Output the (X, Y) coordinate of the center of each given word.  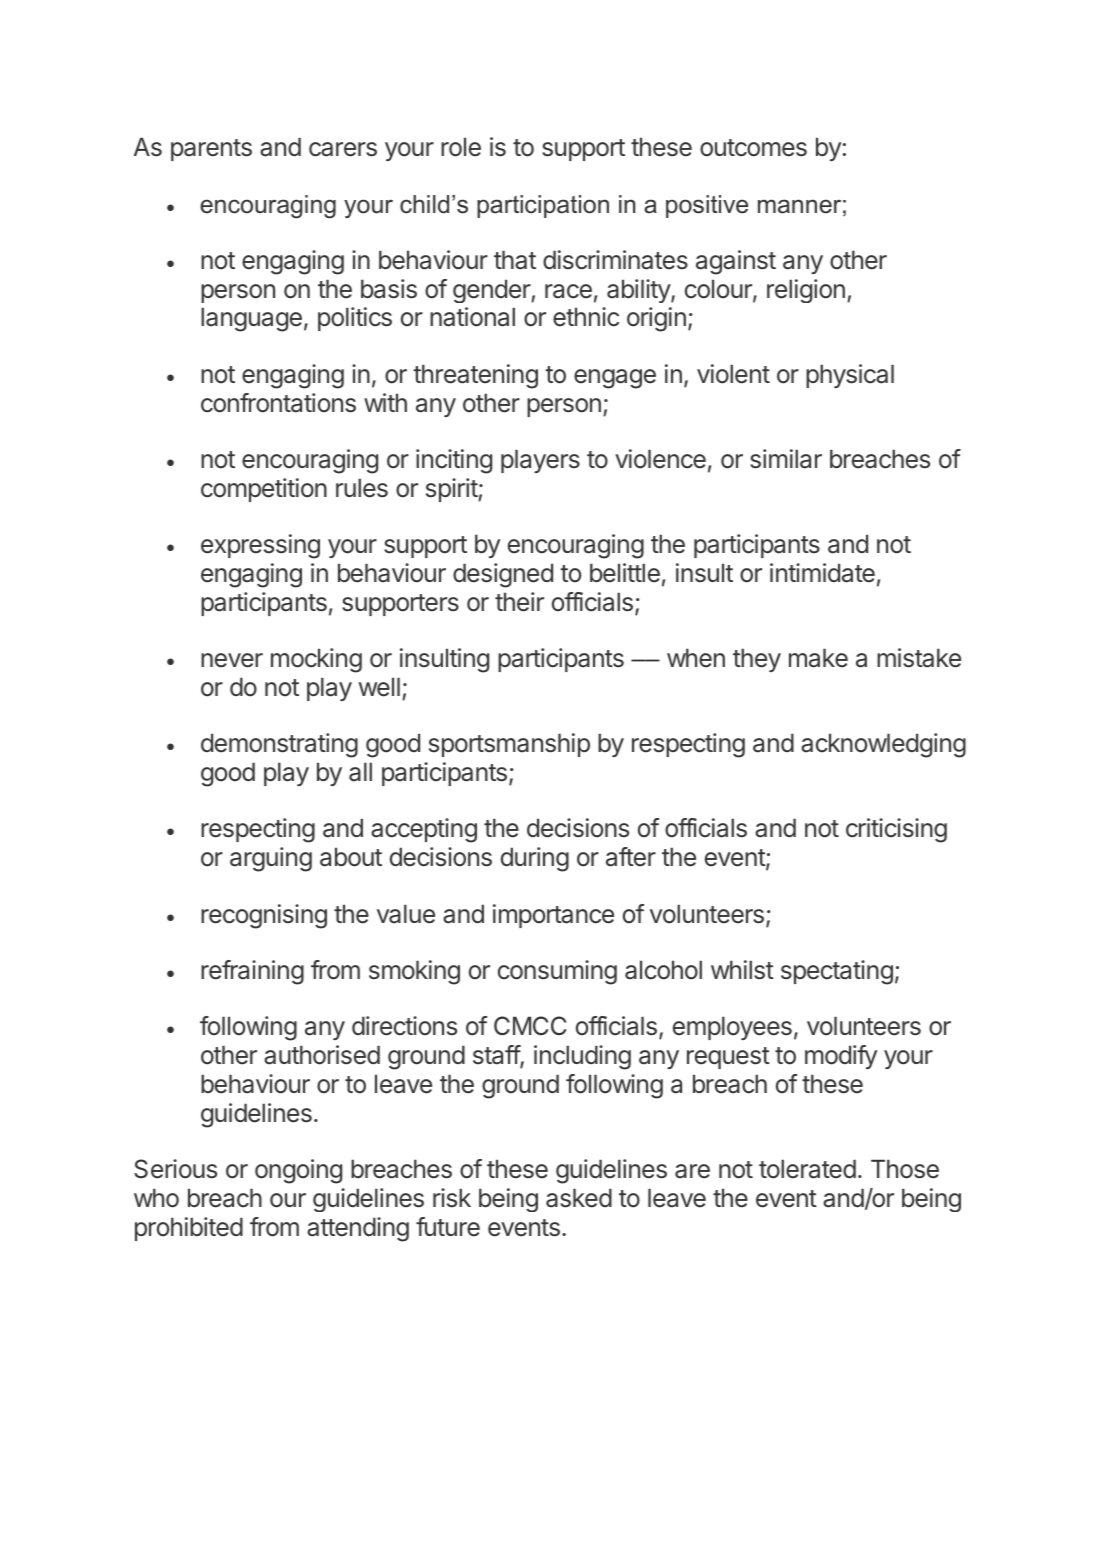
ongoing (298, 1171)
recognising (264, 916)
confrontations (278, 403)
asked (579, 1198)
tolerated (807, 1169)
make (818, 658)
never (232, 660)
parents (211, 150)
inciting (454, 461)
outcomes (753, 148)
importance (553, 916)
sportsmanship (509, 745)
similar (786, 459)
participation (543, 206)
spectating (837, 972)
